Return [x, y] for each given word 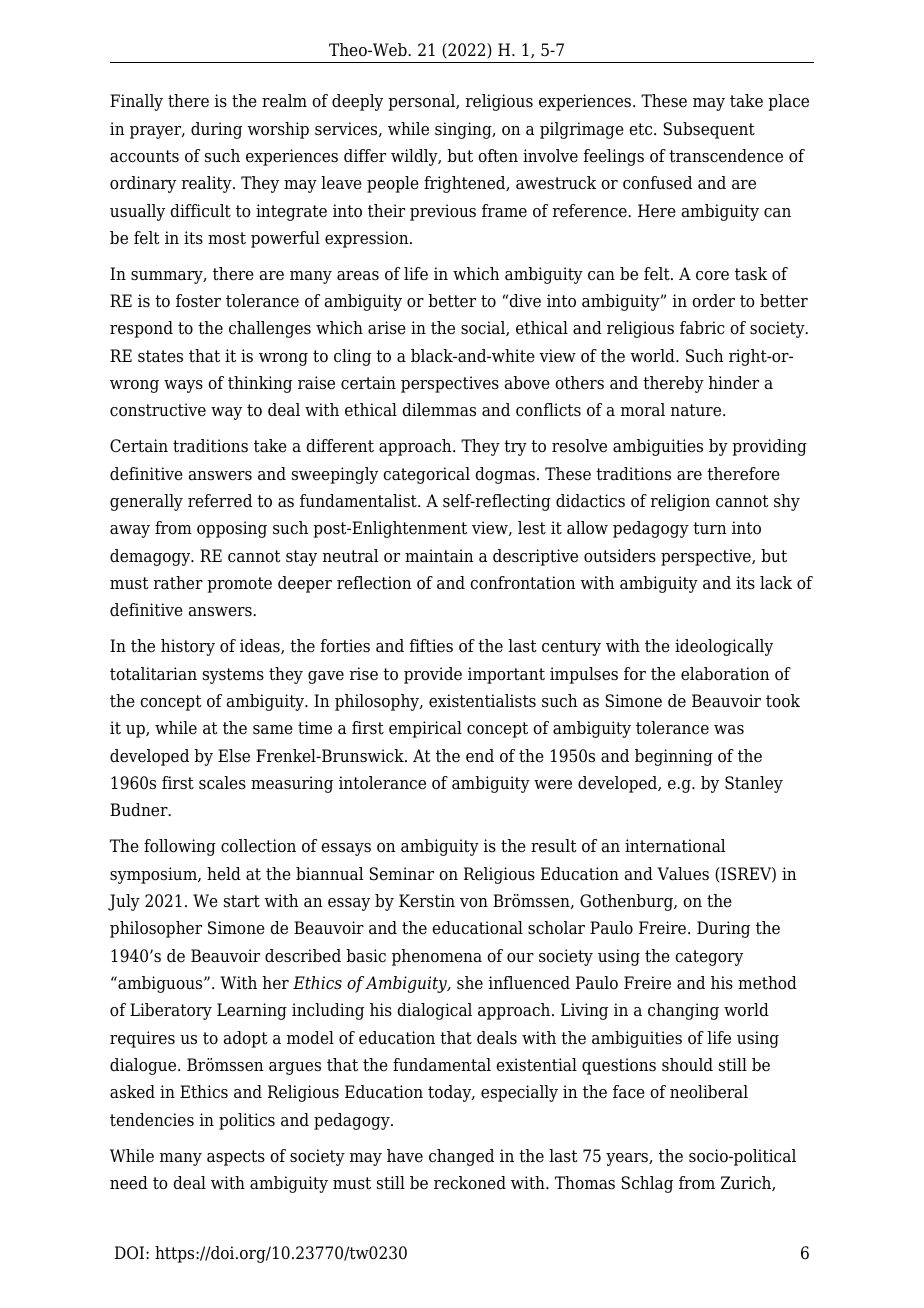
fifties [431, 646]
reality [208, 184]
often [498, 156]
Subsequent [709, 130]
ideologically [724, 647]
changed [461, 1157]
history [188, 647]
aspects [236, 1158]
